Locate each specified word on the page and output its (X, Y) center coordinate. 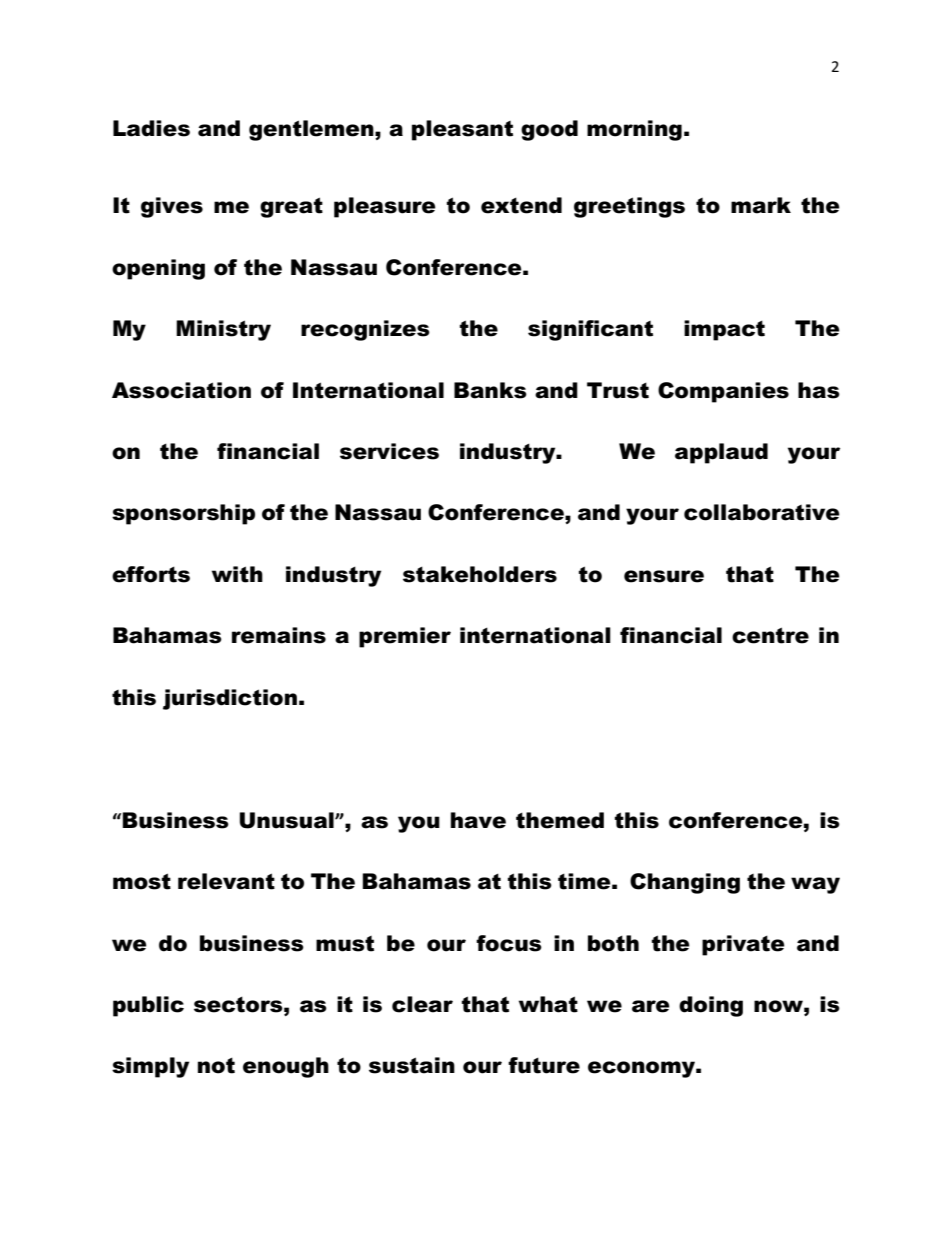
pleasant (462, 130)
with (237, 574)
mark (761, 205)
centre (770, 635)
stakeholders (480, 574)
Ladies (151, 128)
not (216, 1066)
